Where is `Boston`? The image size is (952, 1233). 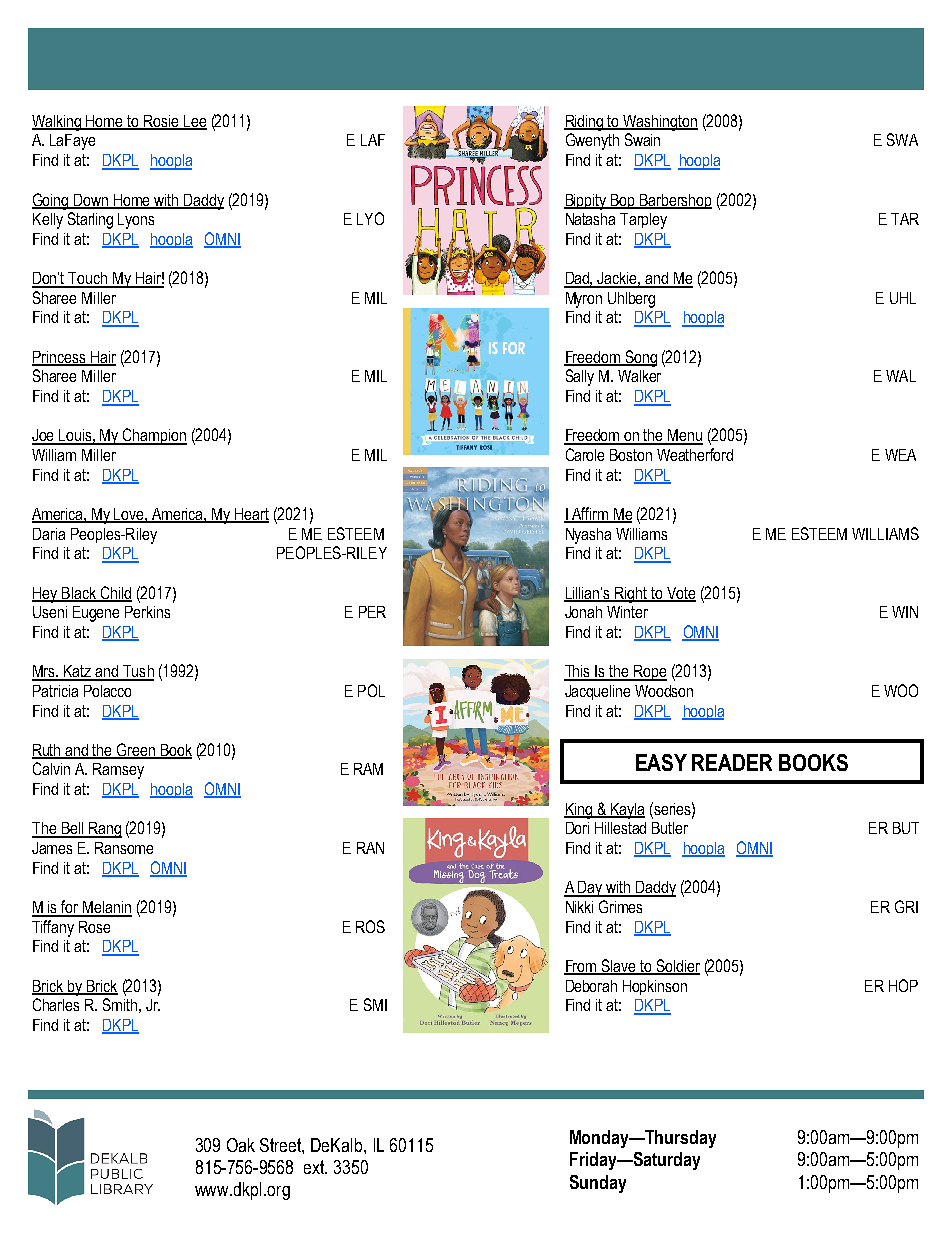 Boston is located at coordinates (631, 455).
